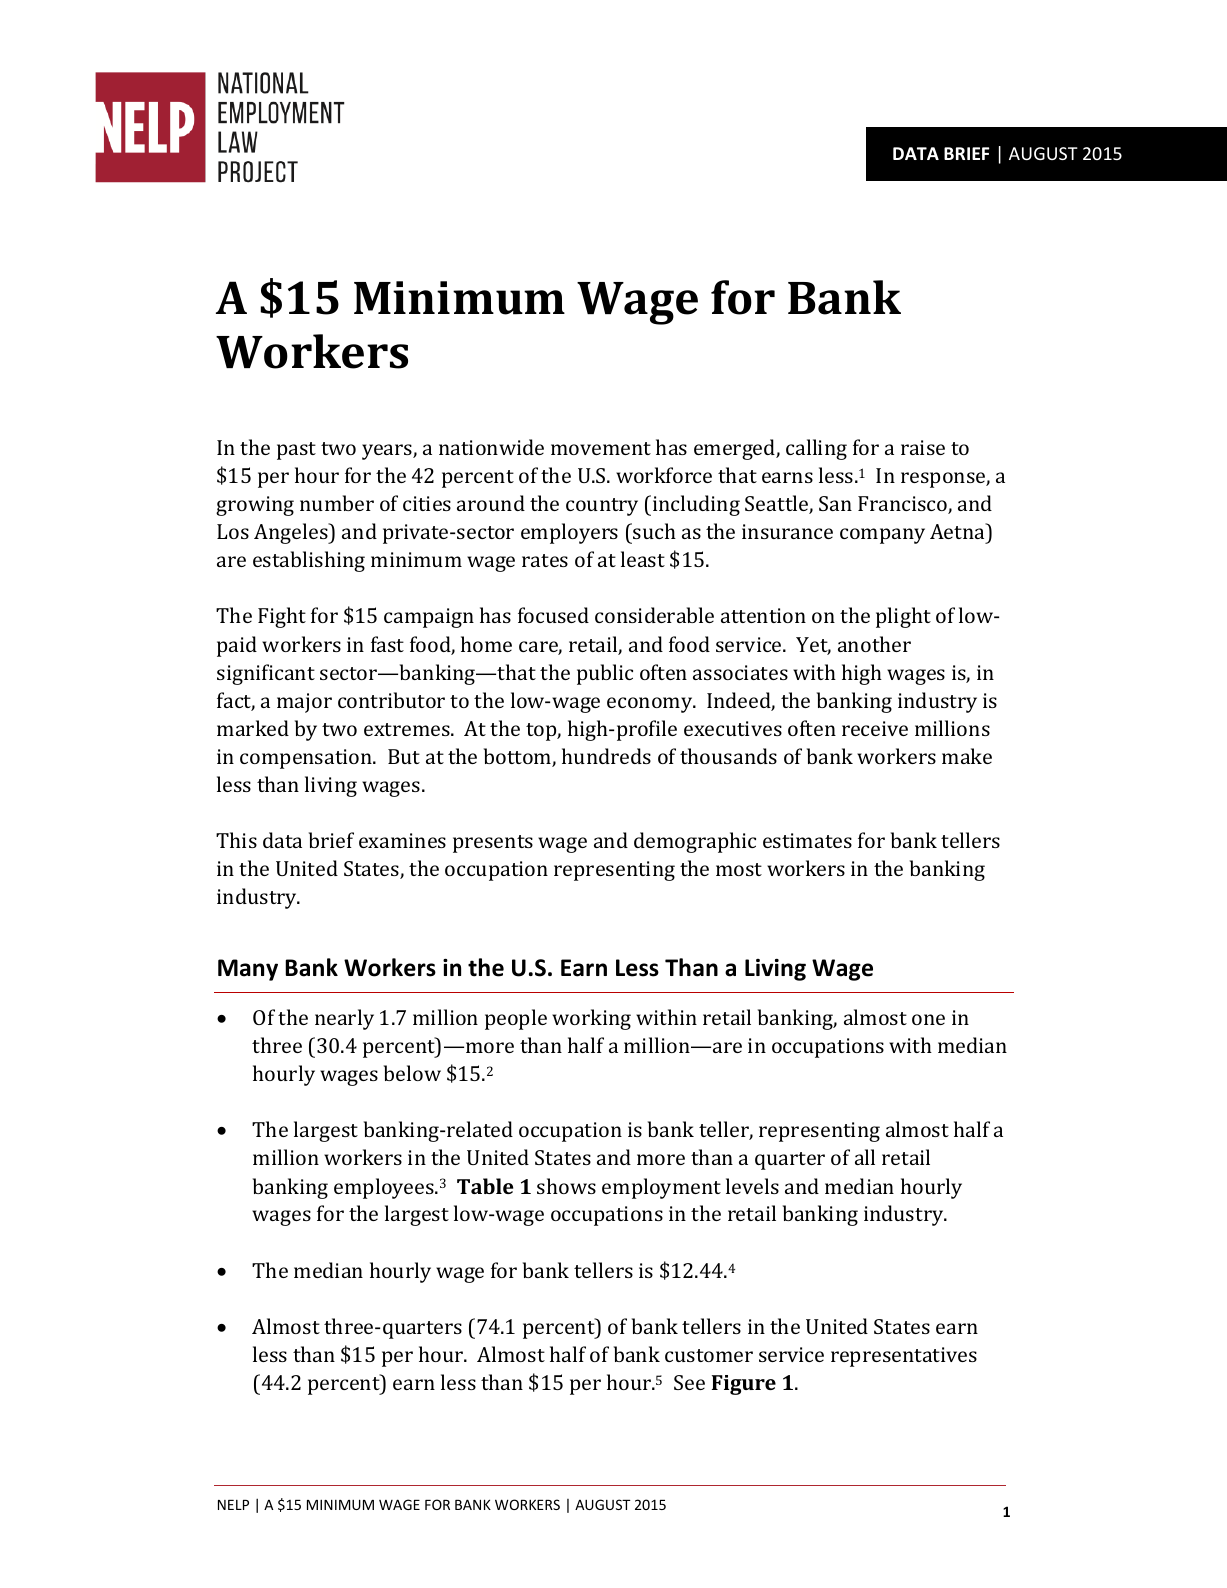 The image size is (1227, 1588). I want to click on Francisco, so click(903, 505).
